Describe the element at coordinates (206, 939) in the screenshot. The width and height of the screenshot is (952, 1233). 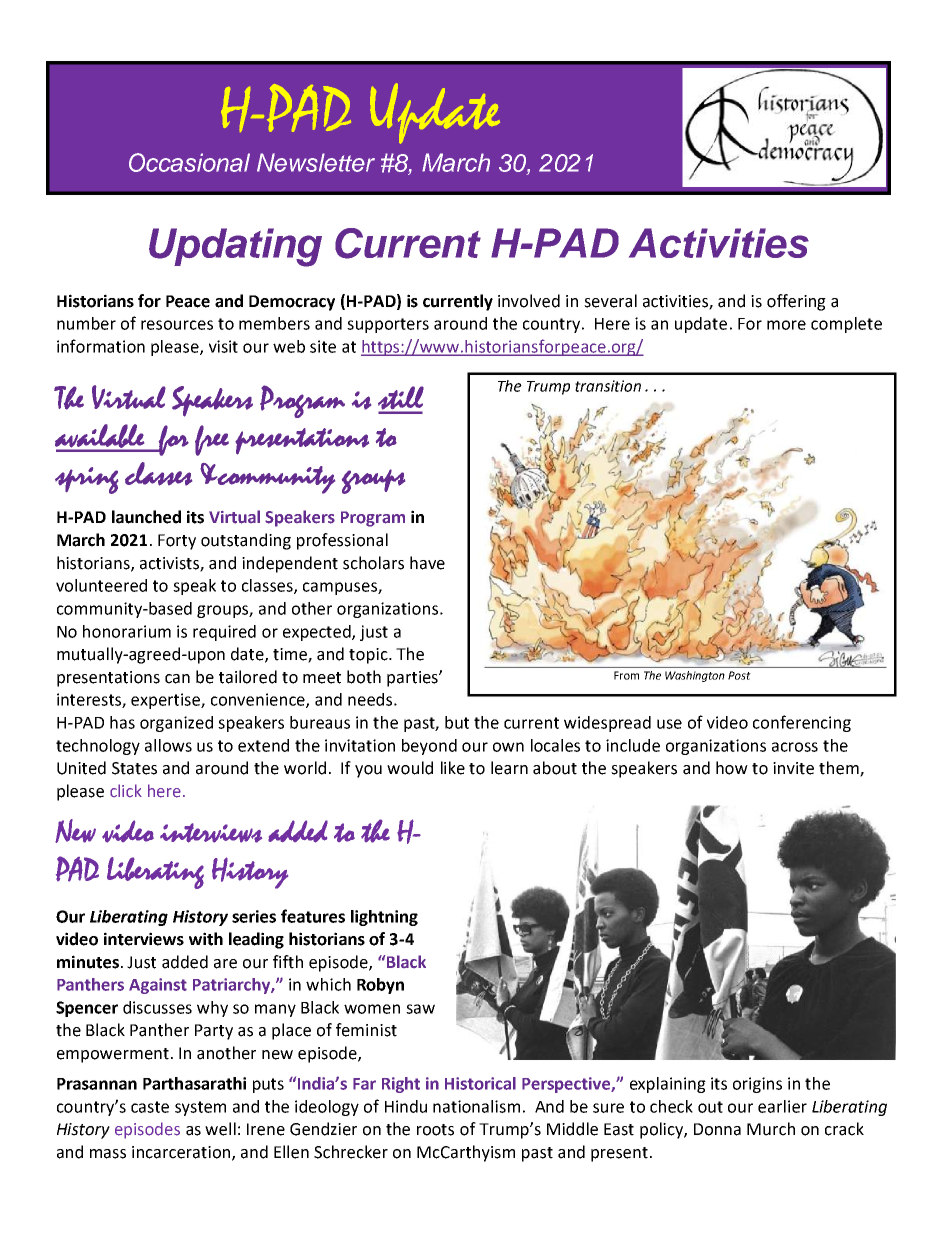
I see `with` at that location.
